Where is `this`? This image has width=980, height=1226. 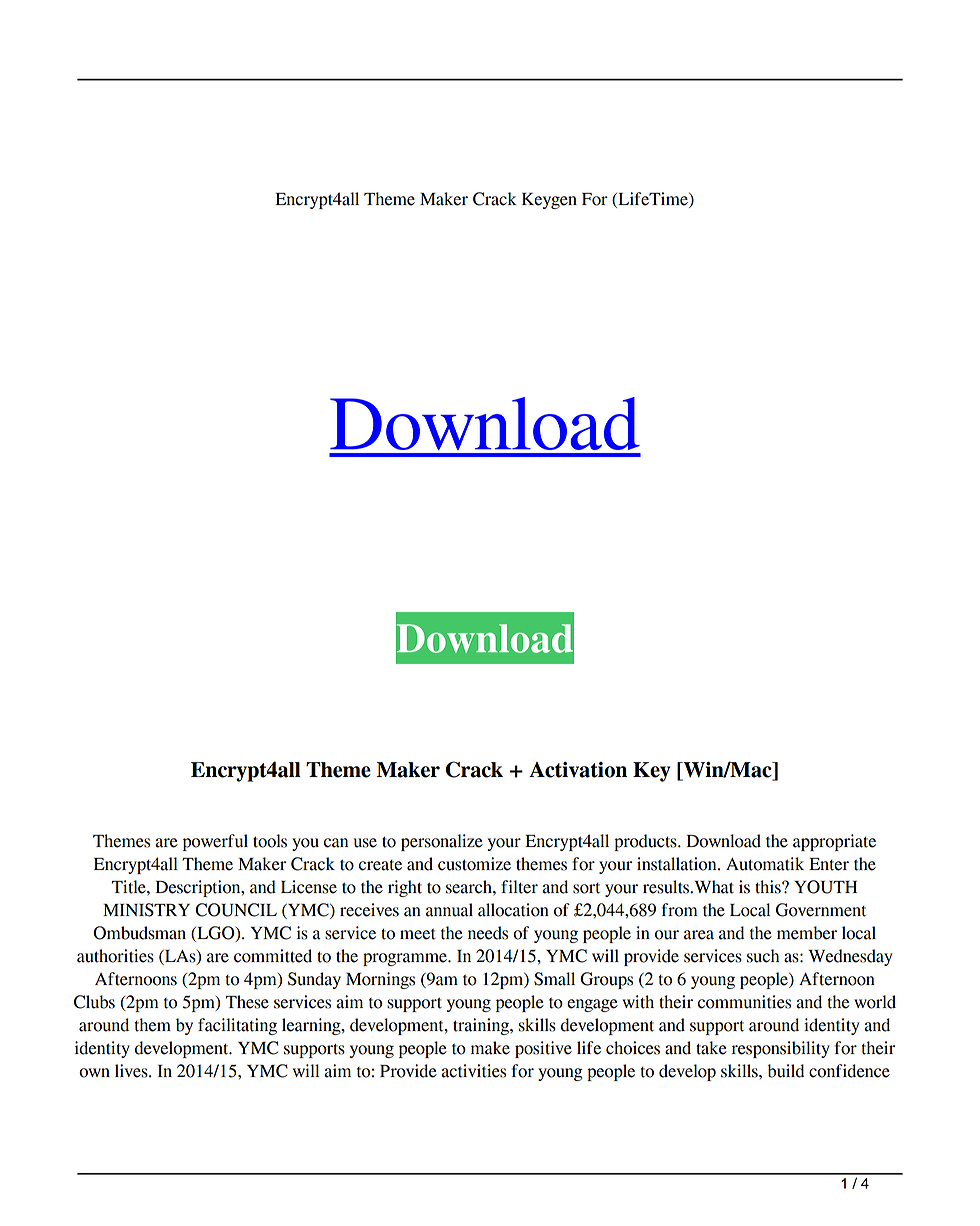 this is located at coordinates (769, 887).
